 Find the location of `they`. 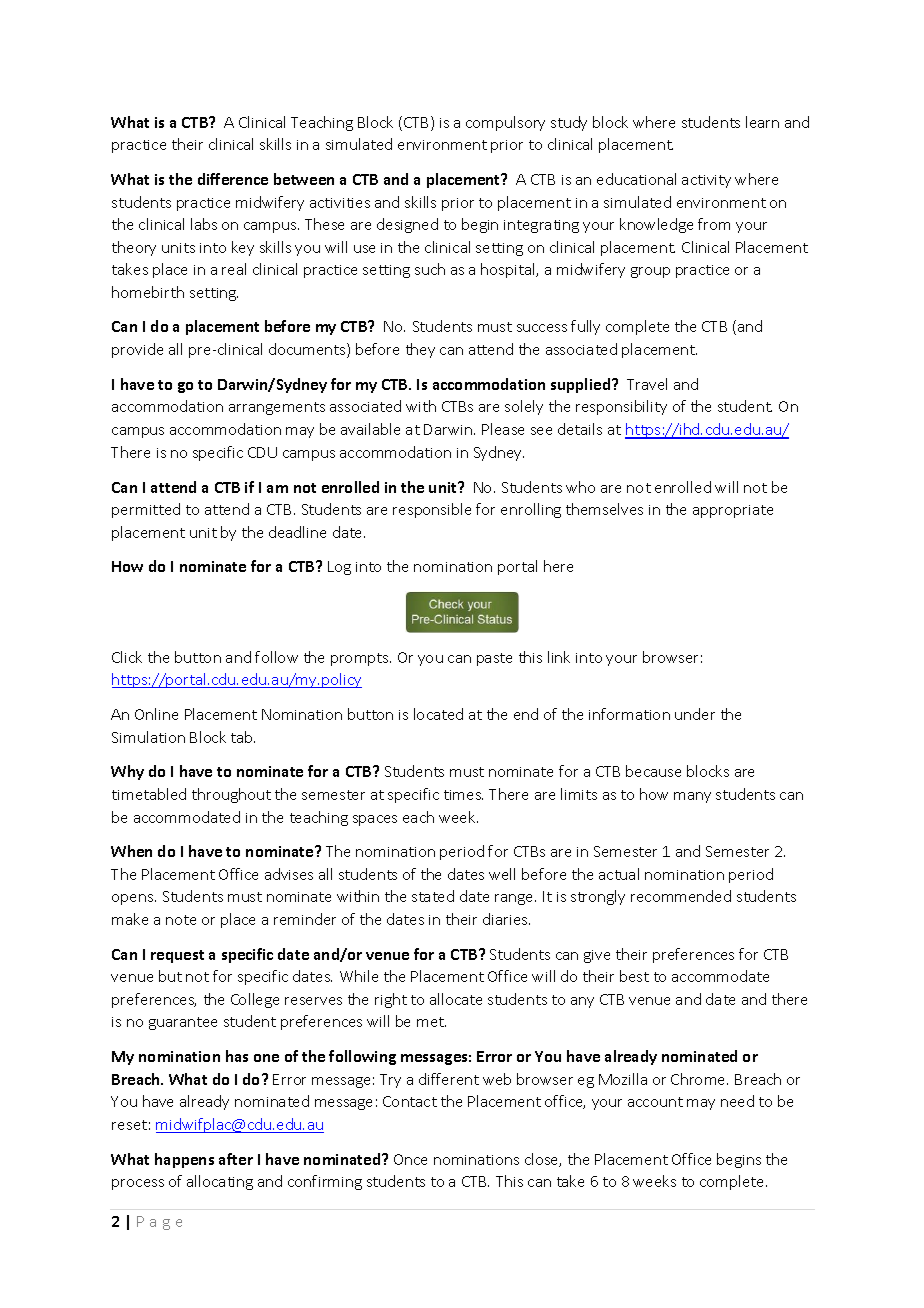

they is located at coordinates (420, 350).
